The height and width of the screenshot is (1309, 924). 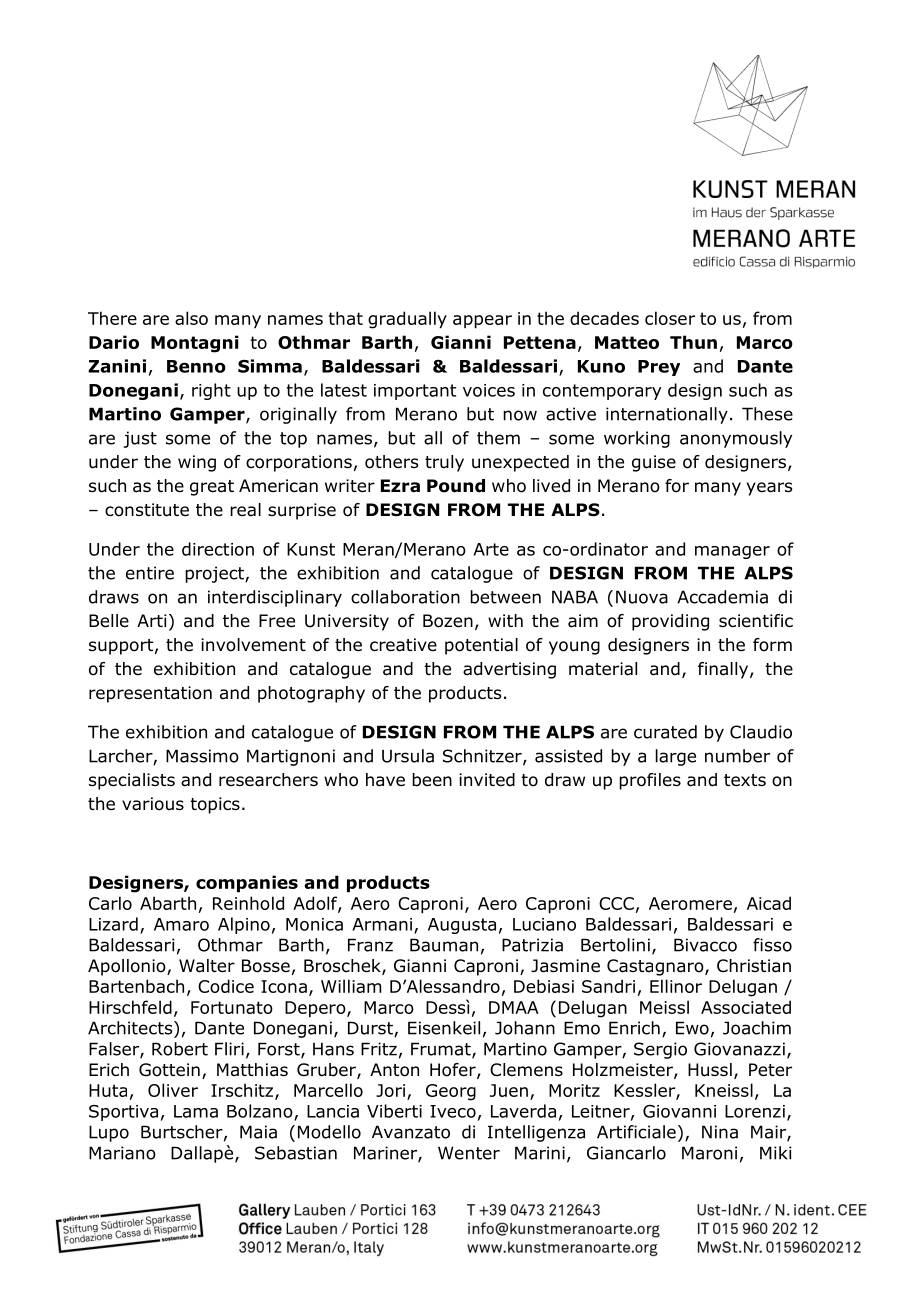 I want to click on also, so click(x=191, y=318).
